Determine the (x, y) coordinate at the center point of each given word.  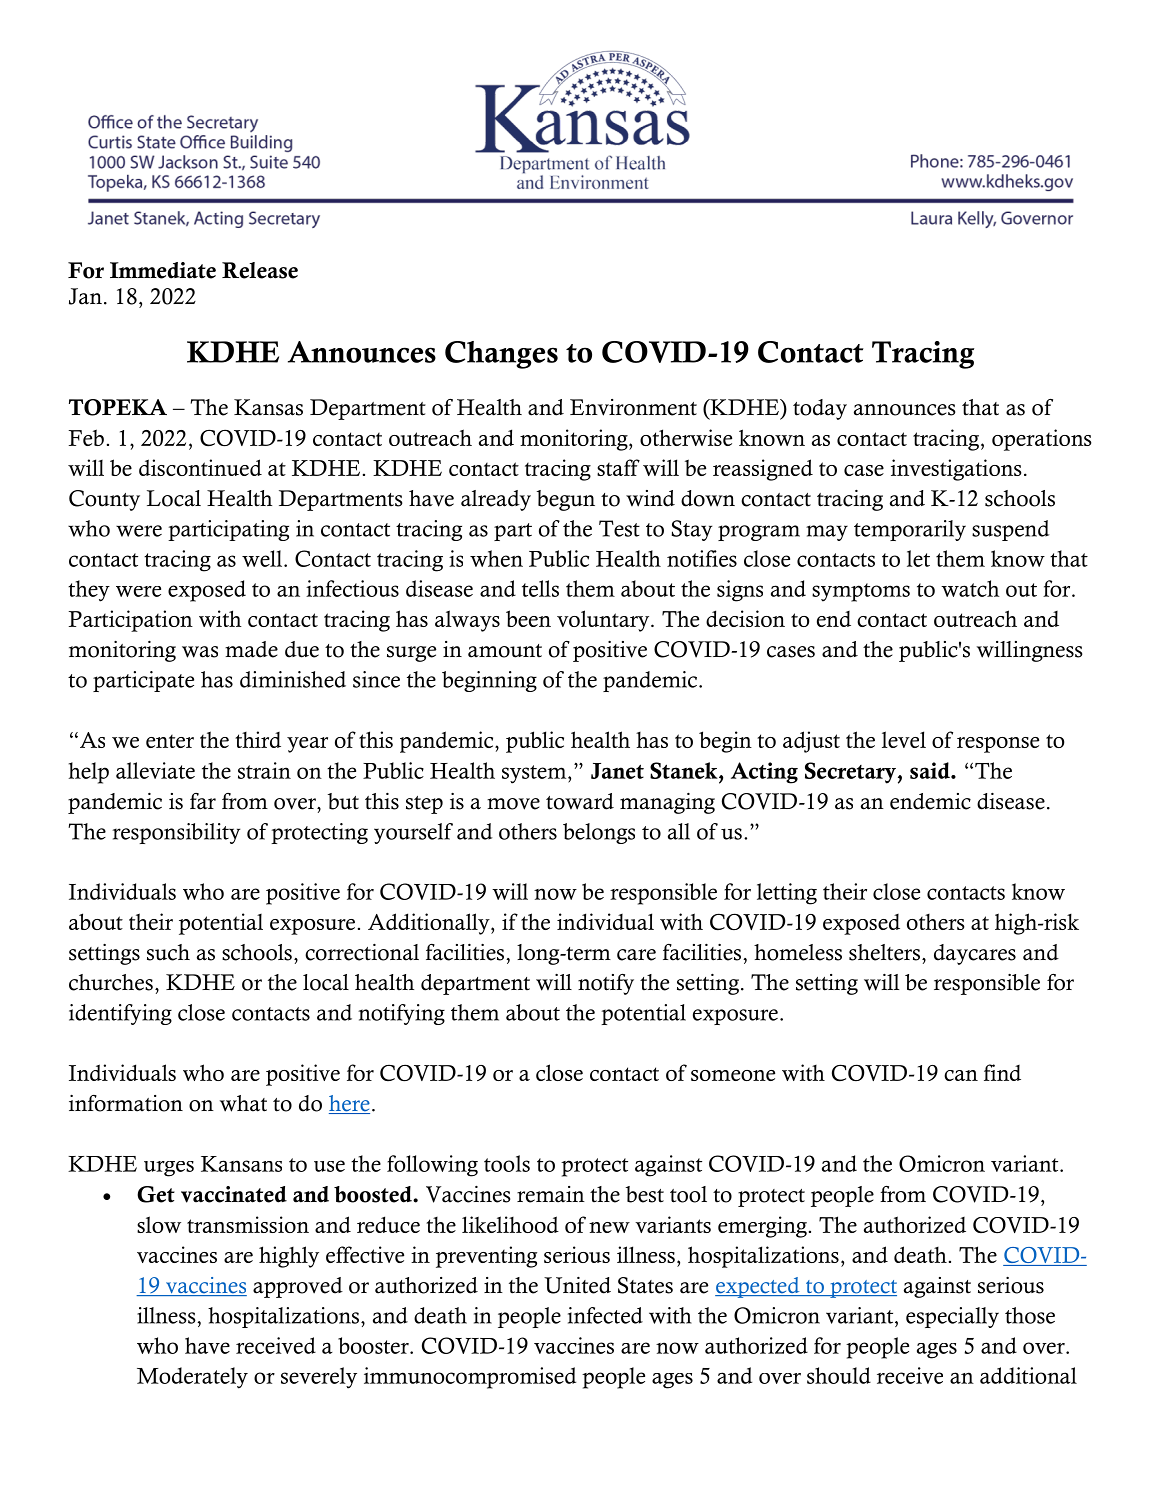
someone (733, 1075)
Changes (501, 355)
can (961, 1075)
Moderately (192, 1378)
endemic (930, 801)
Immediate (163, 270)
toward (580, 801)
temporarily (910, 530)
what (243, 1103)
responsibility (176, 833)
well (263, 558)
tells (540, 588)
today (820, 409)
